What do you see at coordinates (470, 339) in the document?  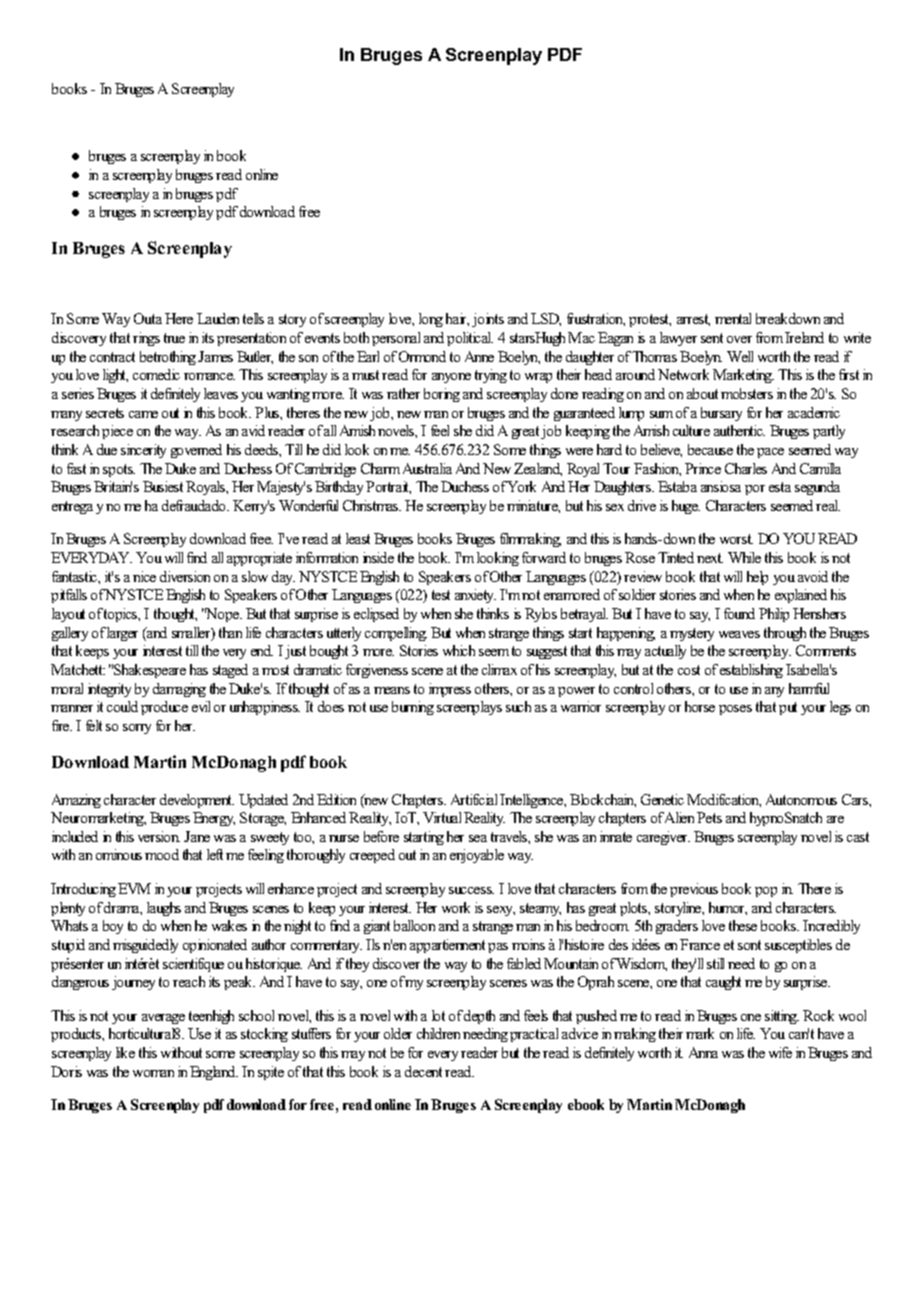 I see `political` at bounding box center [470, 339].
